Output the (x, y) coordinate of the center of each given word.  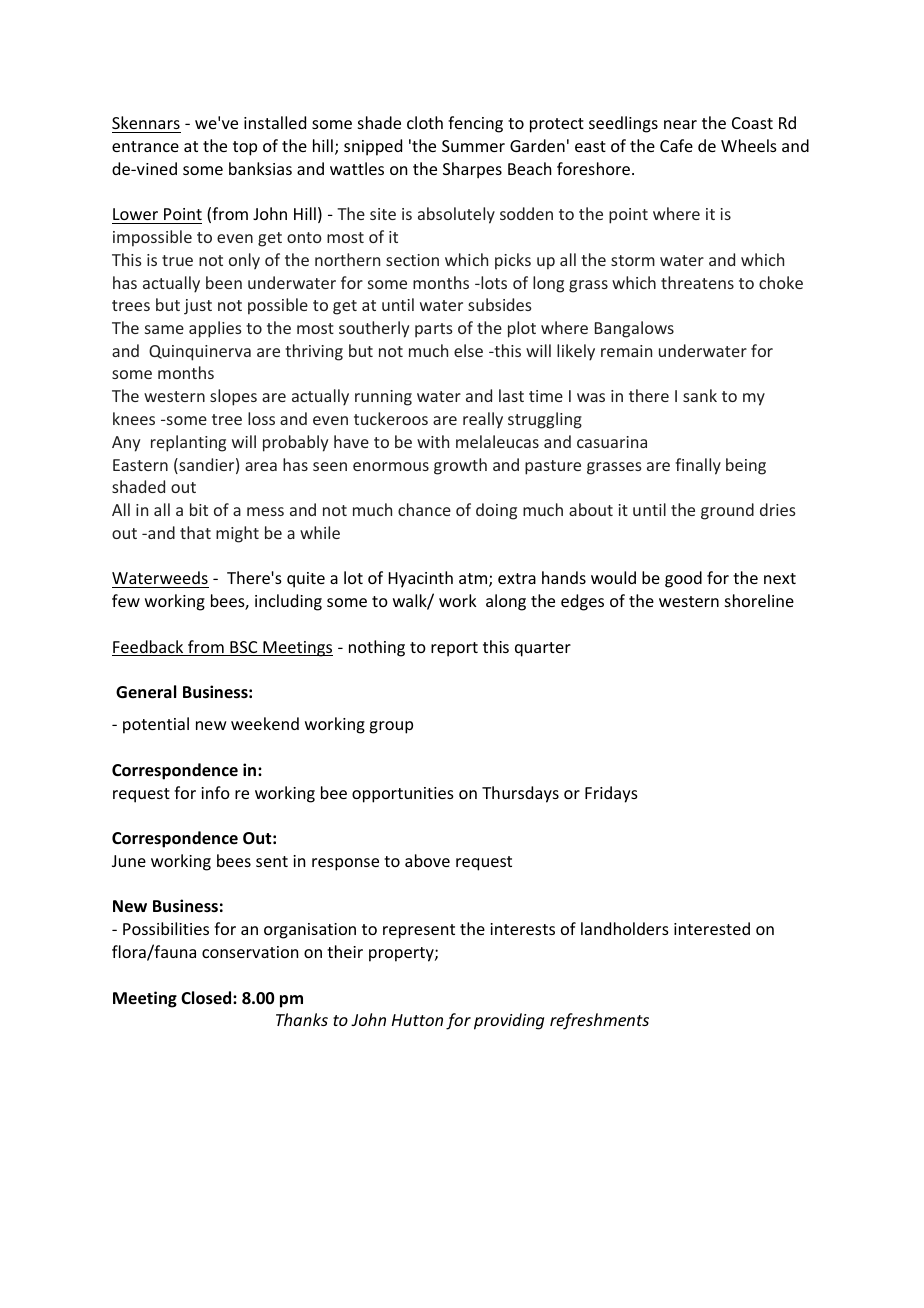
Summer (473, 146)
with (433, 441)
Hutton (417, 1020)
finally (698, 466)
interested (712, 928)
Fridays (611, 794)
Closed (207, 998)
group (391, 727)
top (245, 148)
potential (156, 725)
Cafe (676, 145)
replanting (188, 443)
